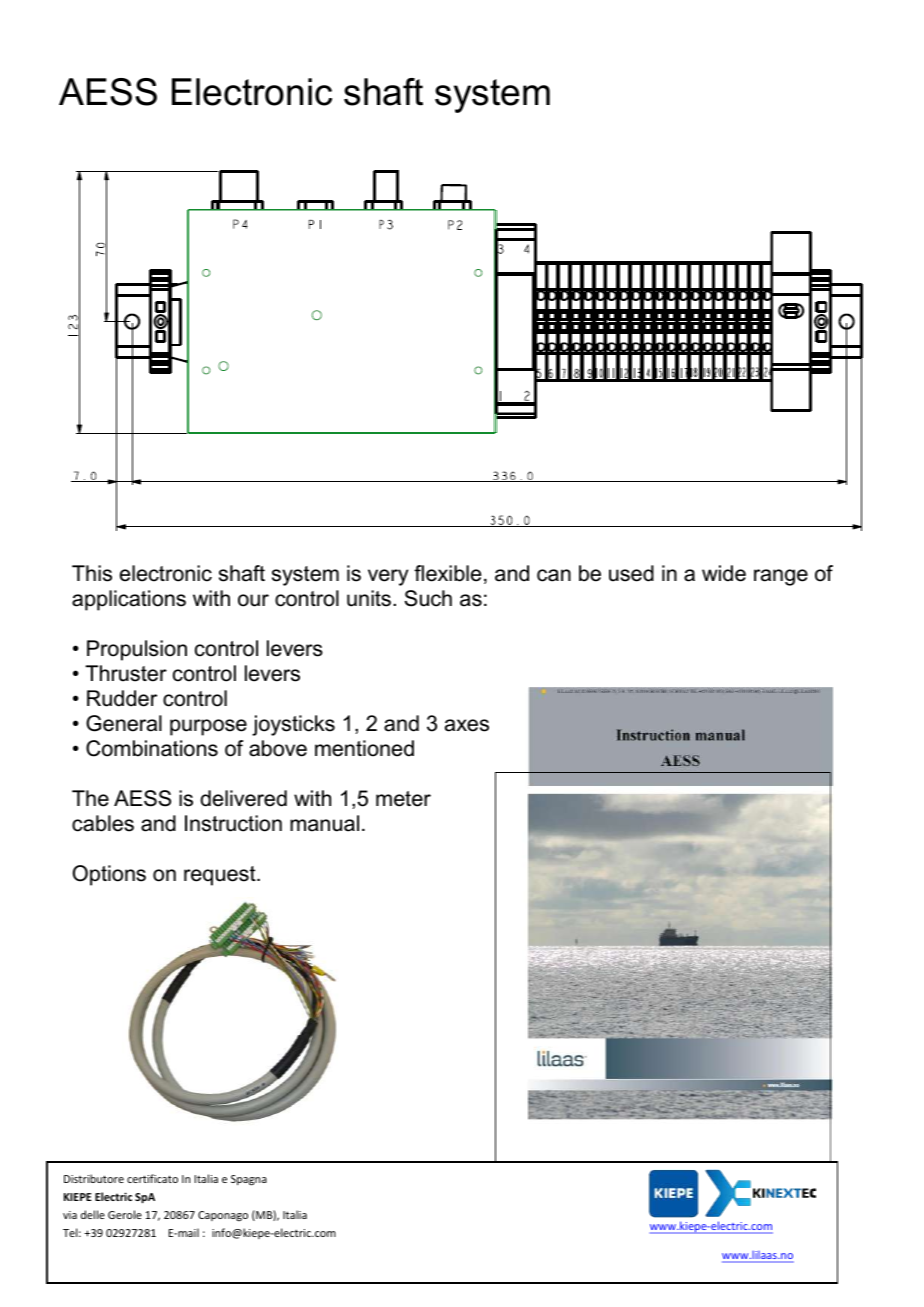 The width and height of the image is (924, 1307). Describe the element at coordinates (428, 598) in the image. I see `Such` at that location.
